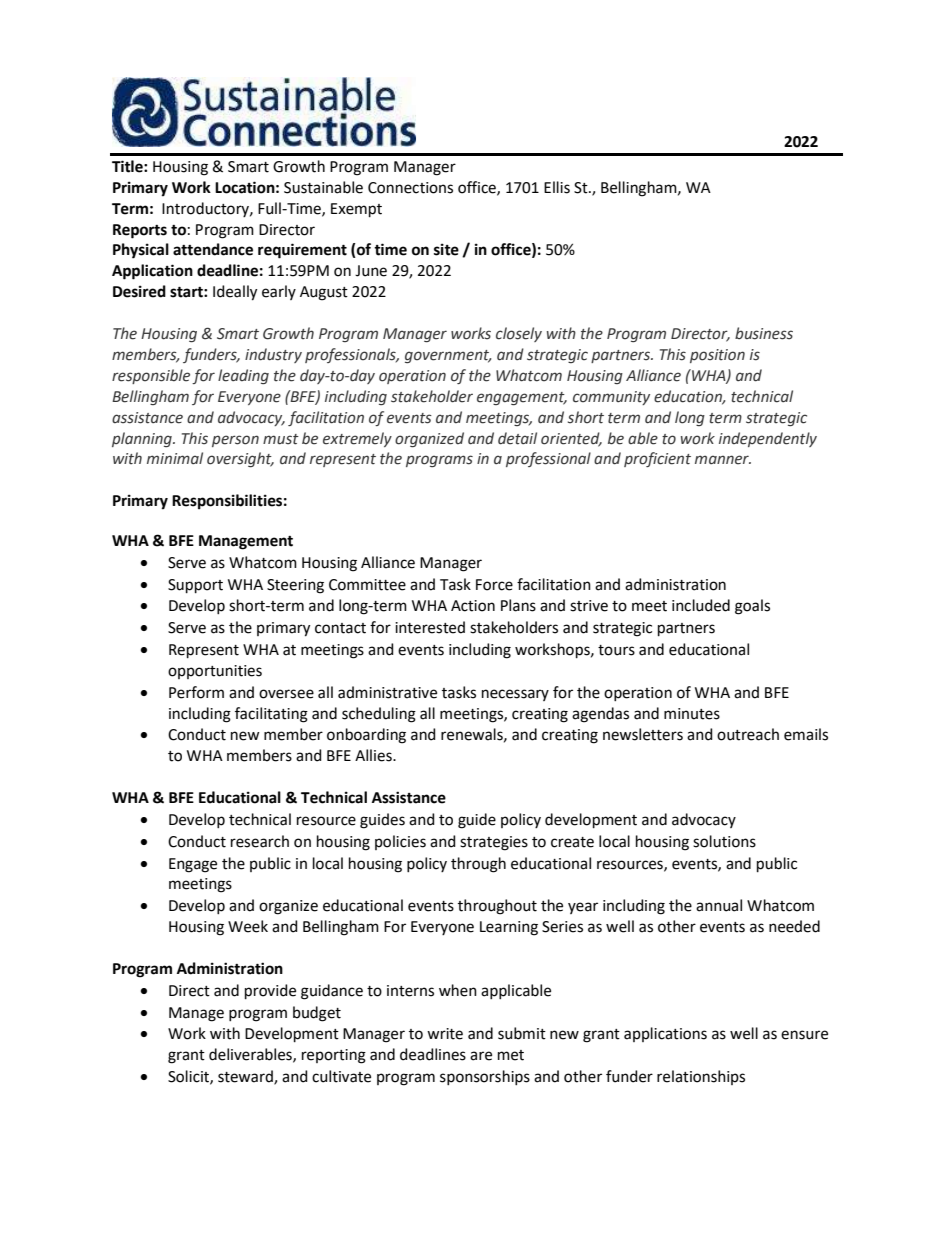 Image resolution: width=952 pixels, height=1233 pixels. I want to click on detail, so click(517, 438).
